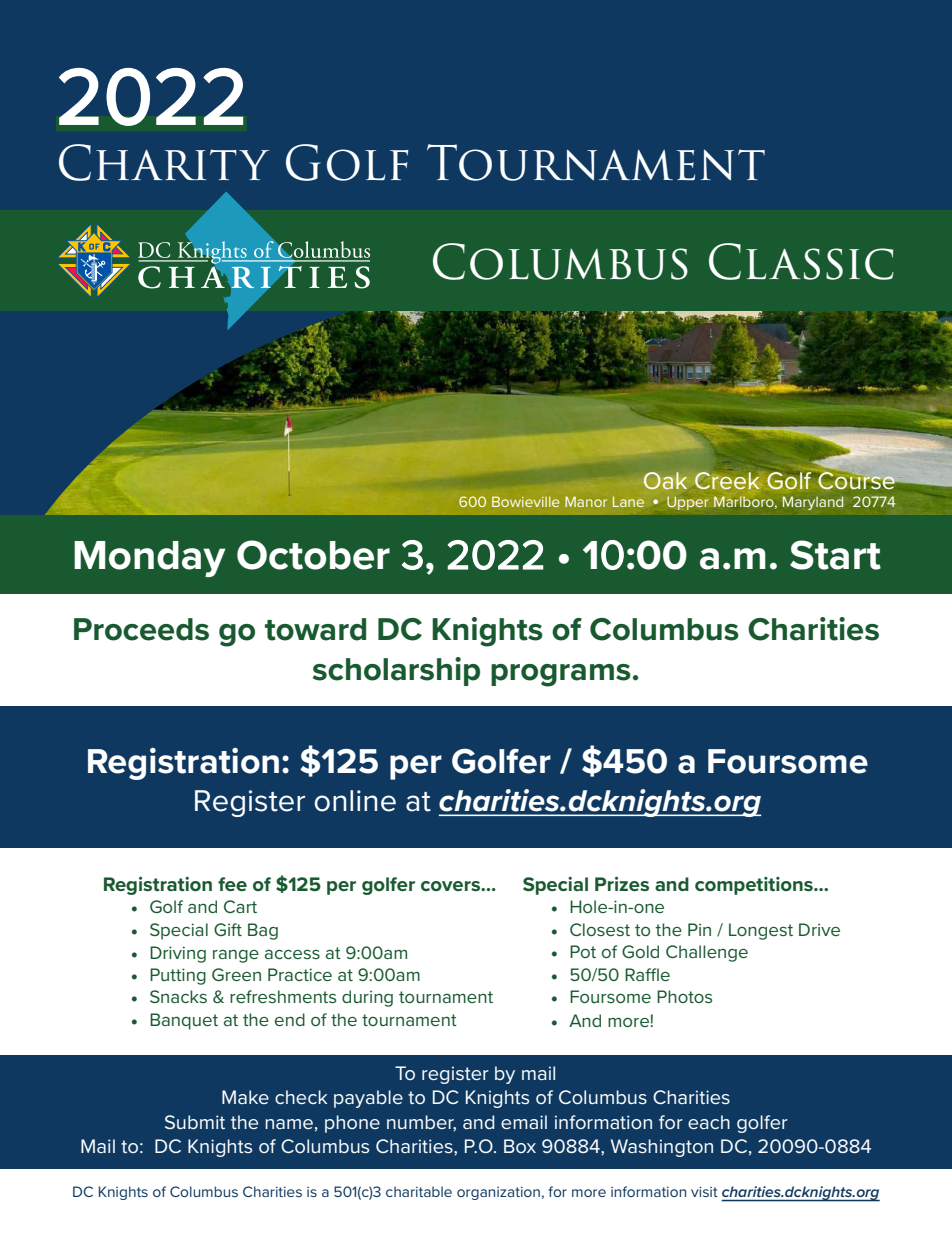 The width and height of the page is (952, 1233). I want to click on Classic, so click(801, 261).
